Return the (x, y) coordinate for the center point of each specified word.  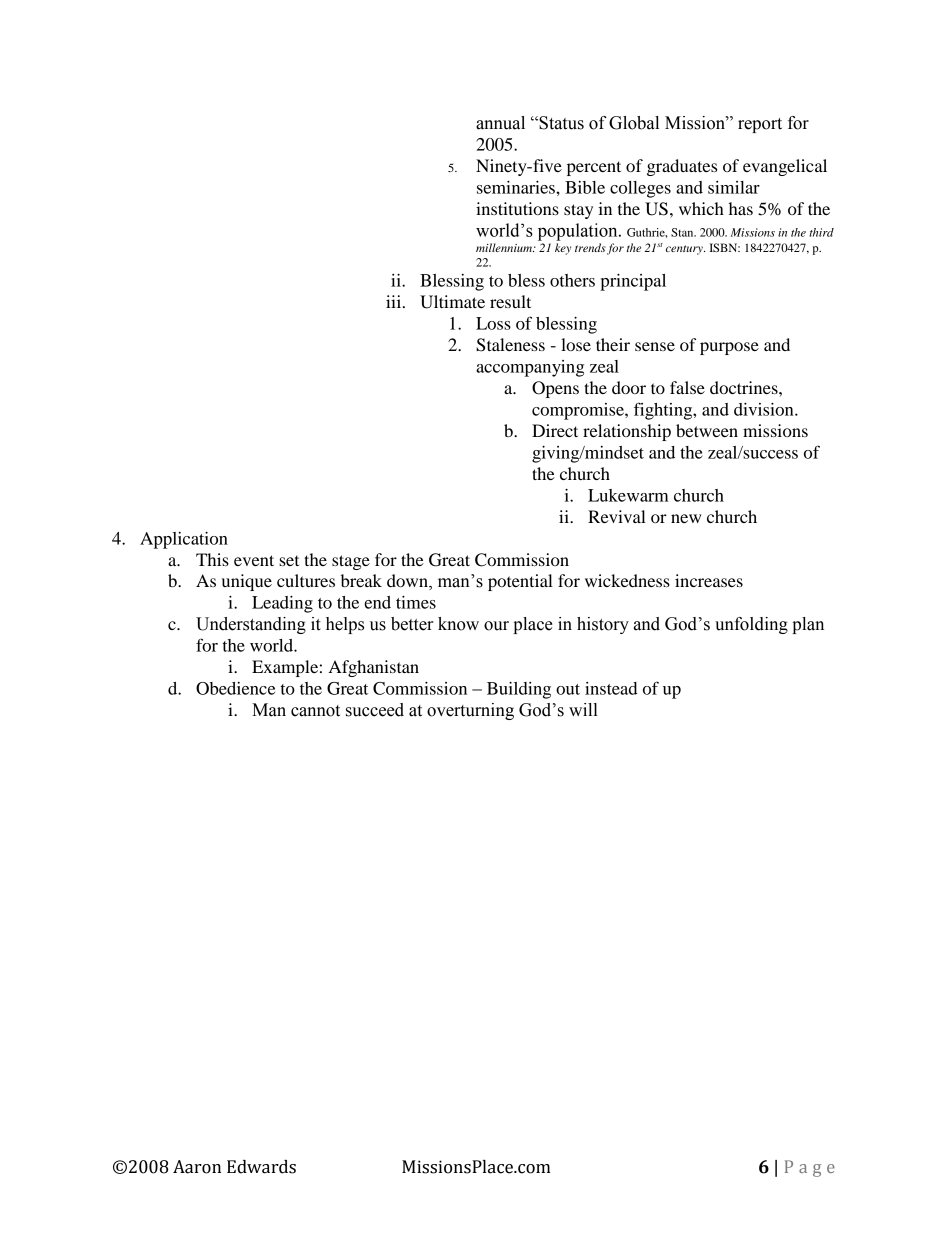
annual (500, 123)
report (760, 125)
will (583, 709)
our (496, 626)
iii (395, 301)
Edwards (261, 1167)
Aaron (197, 1167)
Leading (282, 604)
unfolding (751, 625)
